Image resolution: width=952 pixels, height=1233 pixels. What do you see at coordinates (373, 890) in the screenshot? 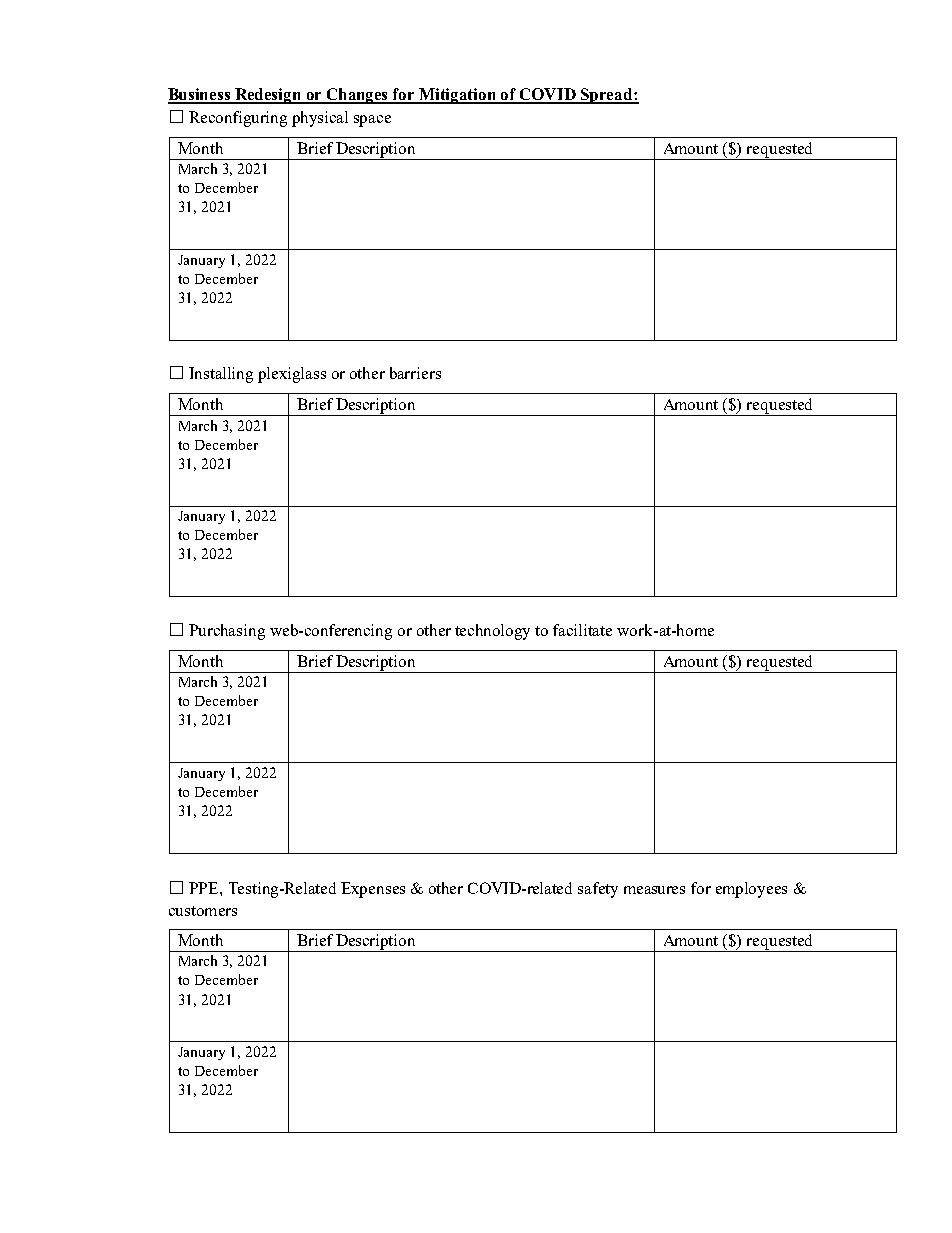
I see `Expenses` at bounding box center [373, 890].
